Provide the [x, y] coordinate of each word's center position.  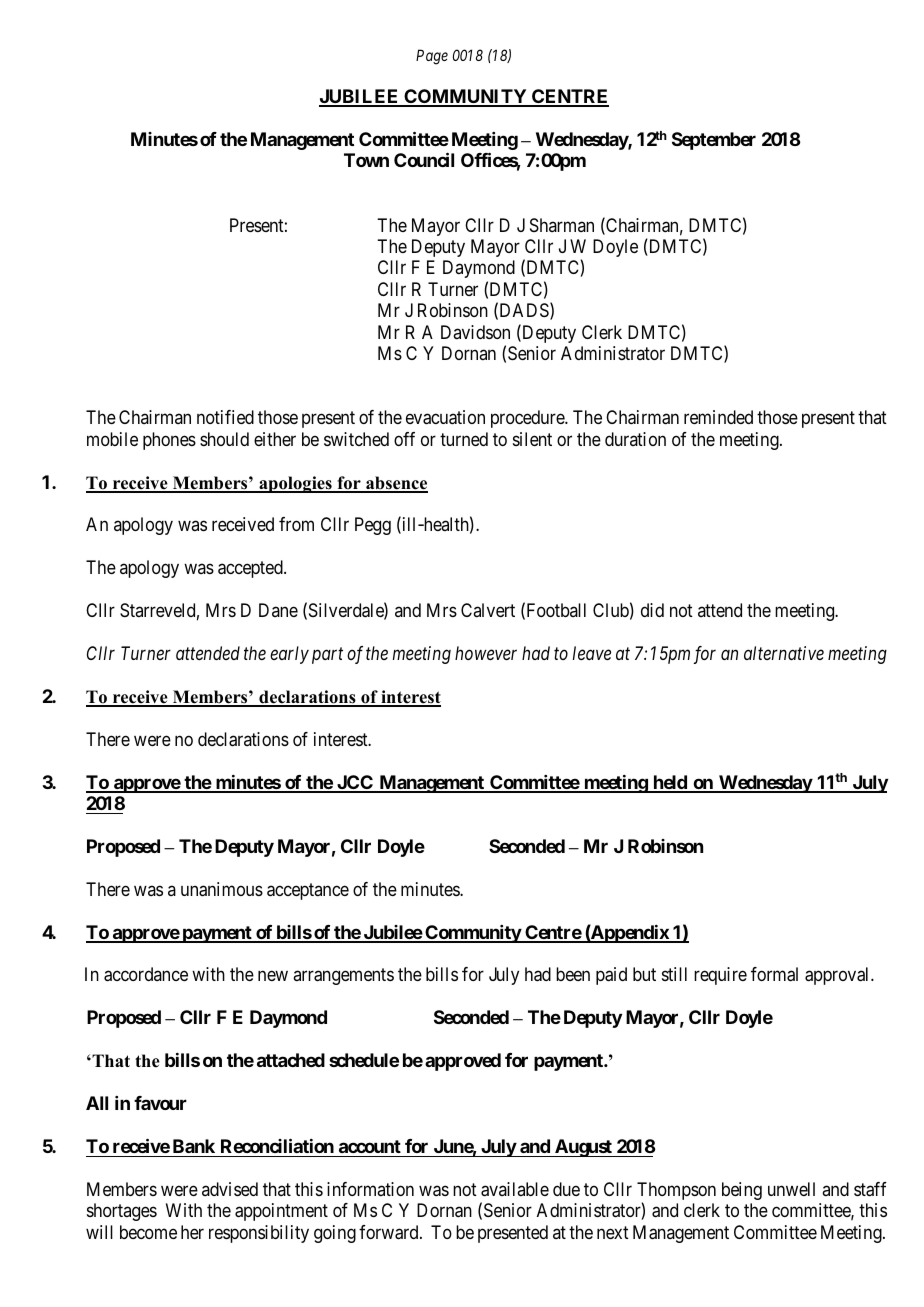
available [515, 1189]
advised [230, 1189]
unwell [791, 1189]
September [714, 141]
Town [366, 160]
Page [432, 57]
